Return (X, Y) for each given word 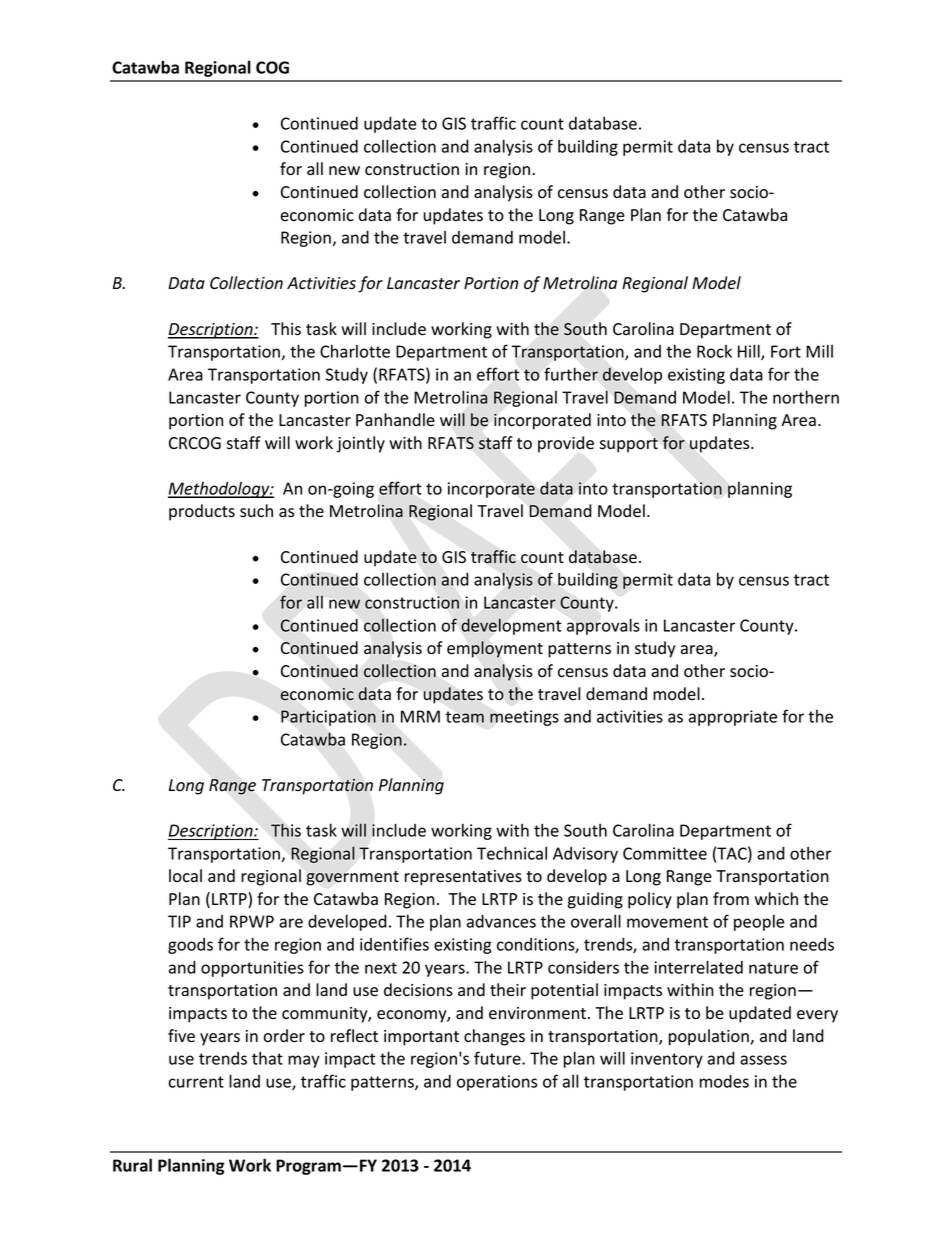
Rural (132, 1165)
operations (497, 1083)
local (185, 876)
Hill (750, 352)
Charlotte (355, 351)
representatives (463, 878)
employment (495, 649)
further (571, 374)
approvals (603, 626)
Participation (328, 718)
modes (724, 1081)
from (731, 898)
